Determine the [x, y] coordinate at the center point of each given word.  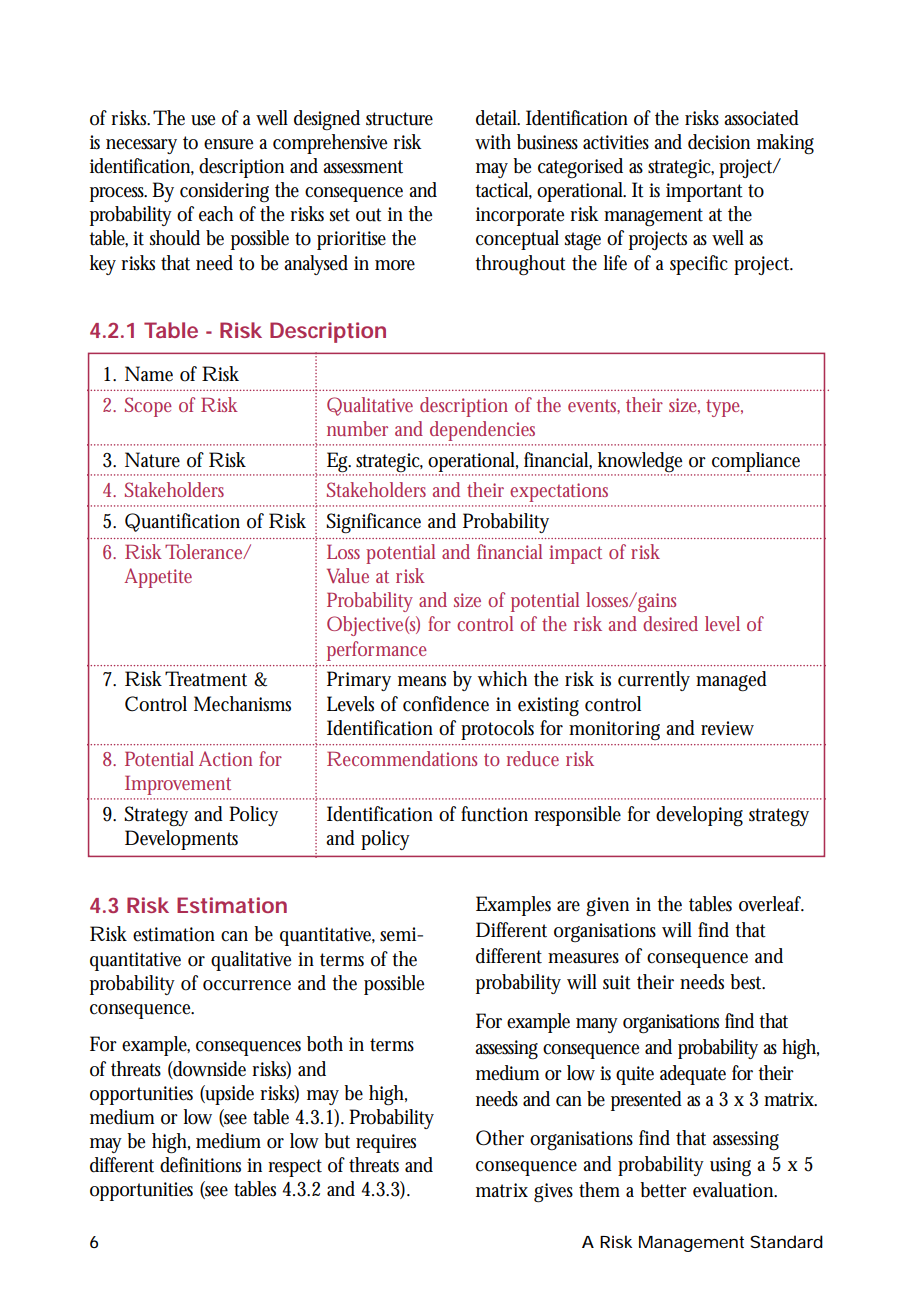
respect [295, 1168]
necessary [141, 146]
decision [719, 142]
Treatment [206, 679]
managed [731, 681]
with [493, 142]
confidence [446, 704]
